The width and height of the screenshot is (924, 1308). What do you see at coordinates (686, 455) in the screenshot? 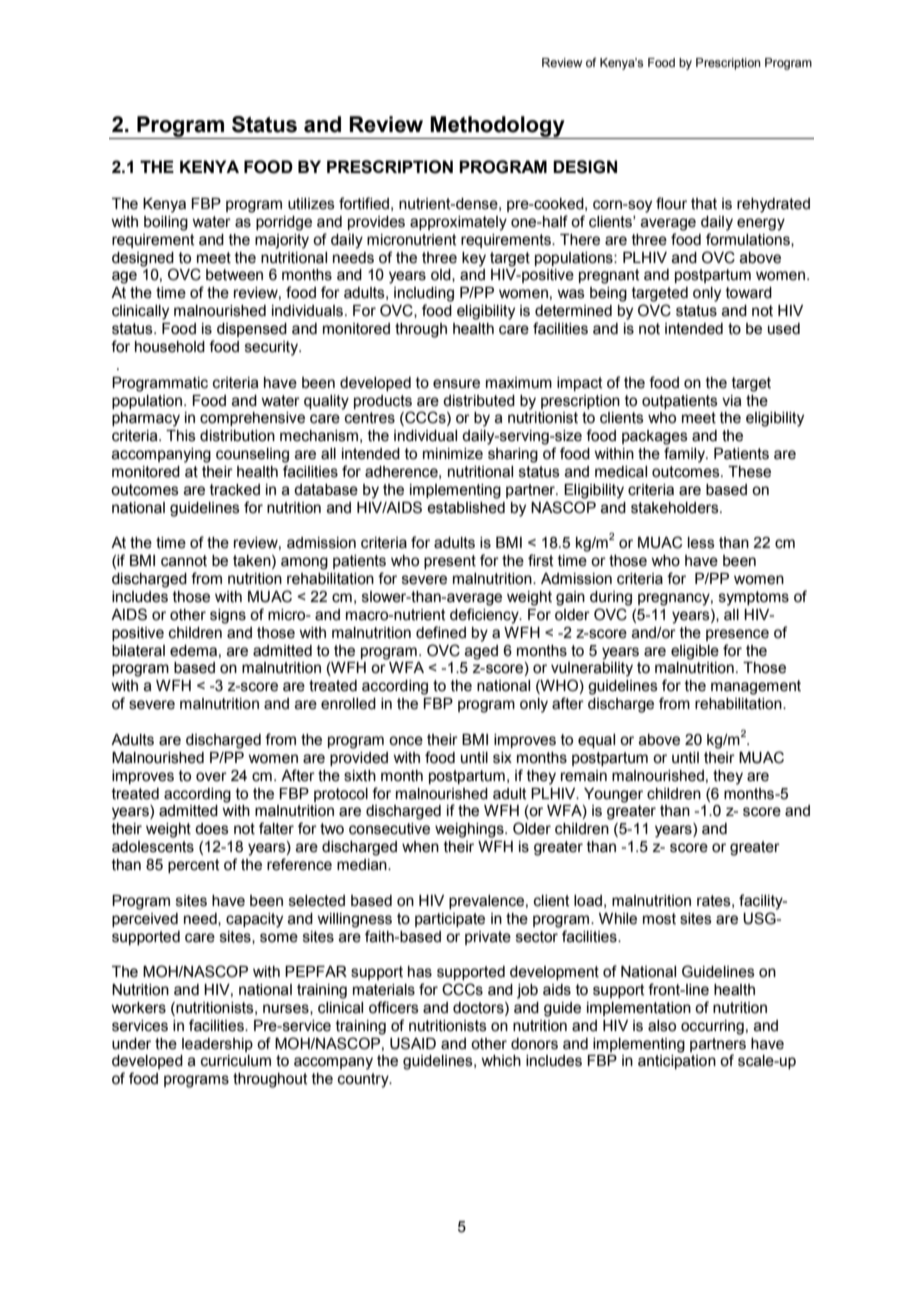
I see `family` at bounding box center [686, 455].
